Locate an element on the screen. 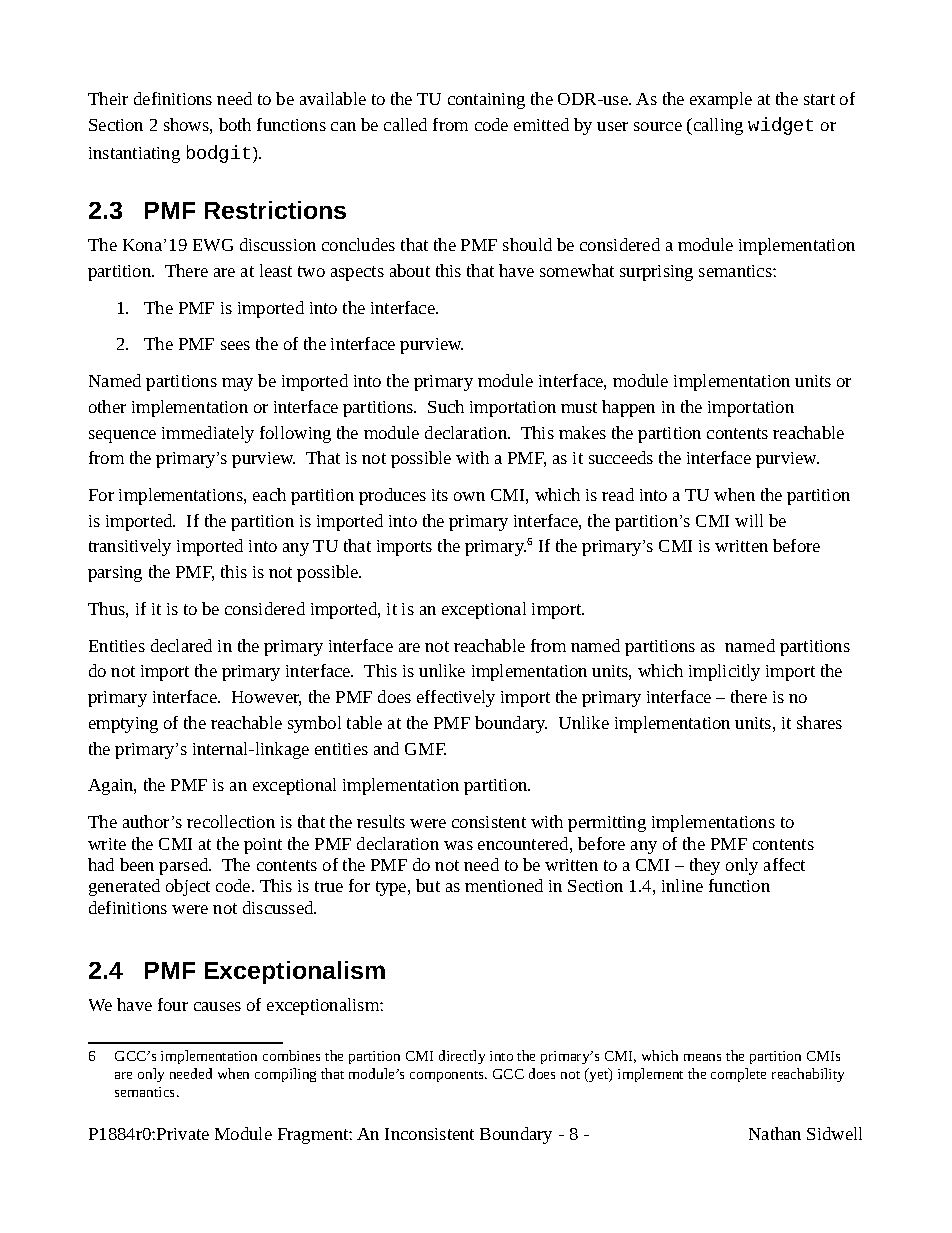 Image resolution: width=952 pixels, height=1233 pixels. affect is located at coordinates (784, 864).
